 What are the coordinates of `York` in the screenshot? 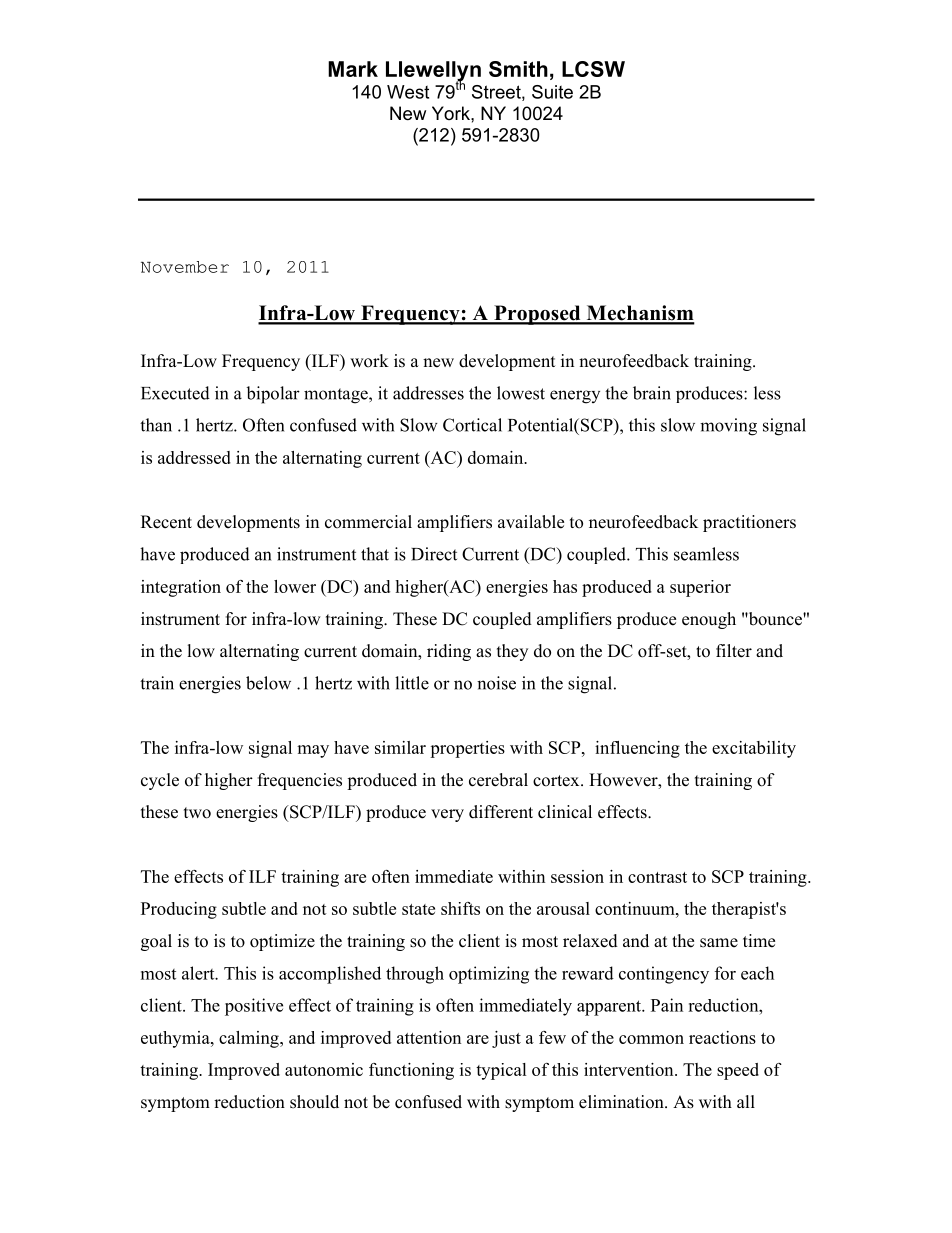 It's located at (452, 113).
